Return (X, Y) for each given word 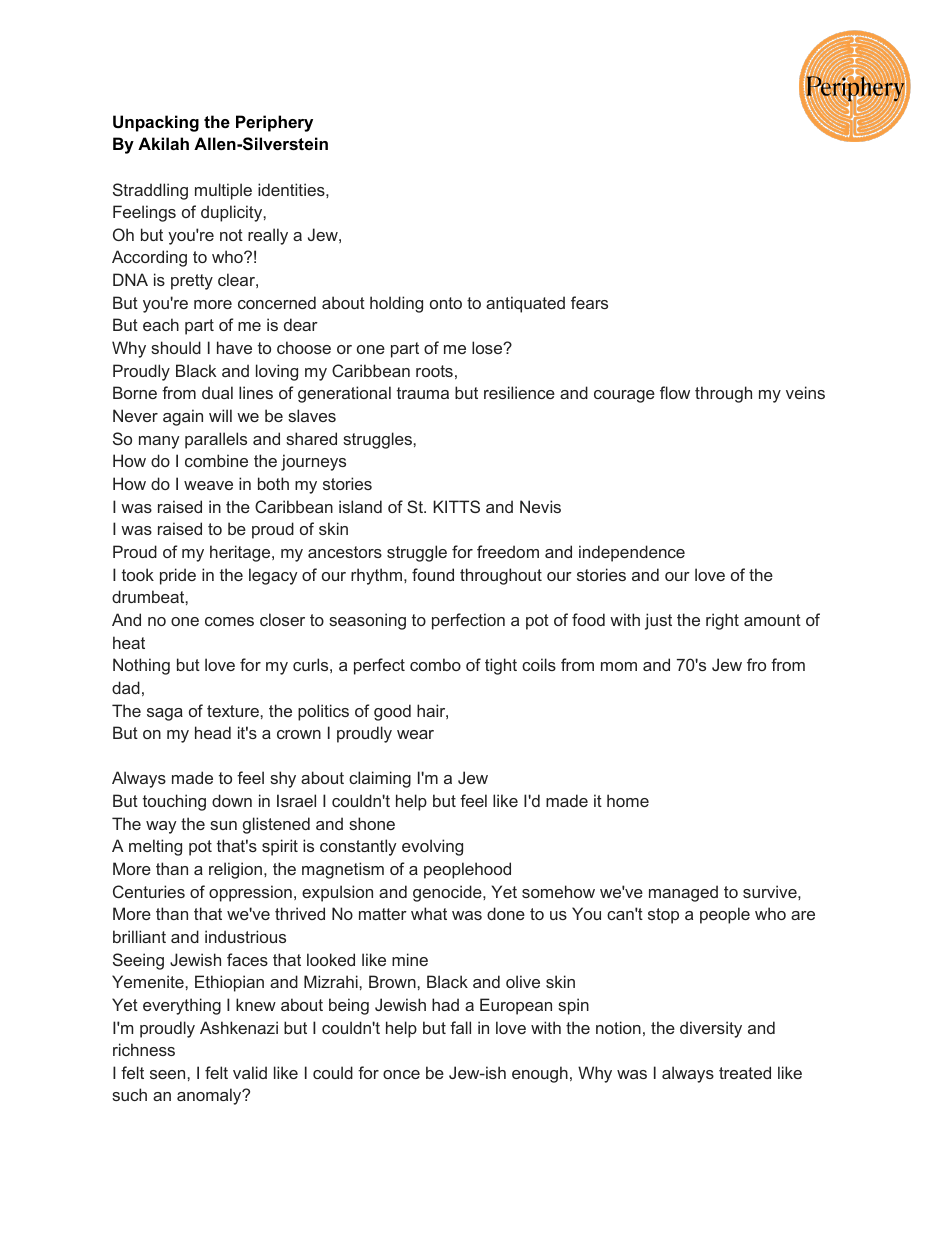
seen (169, 1074)
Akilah (163, 143)
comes (229, 621)
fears (589, 302)
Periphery (274, 123)
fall (460, 1027)
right (722, 621)
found (433, 574)
